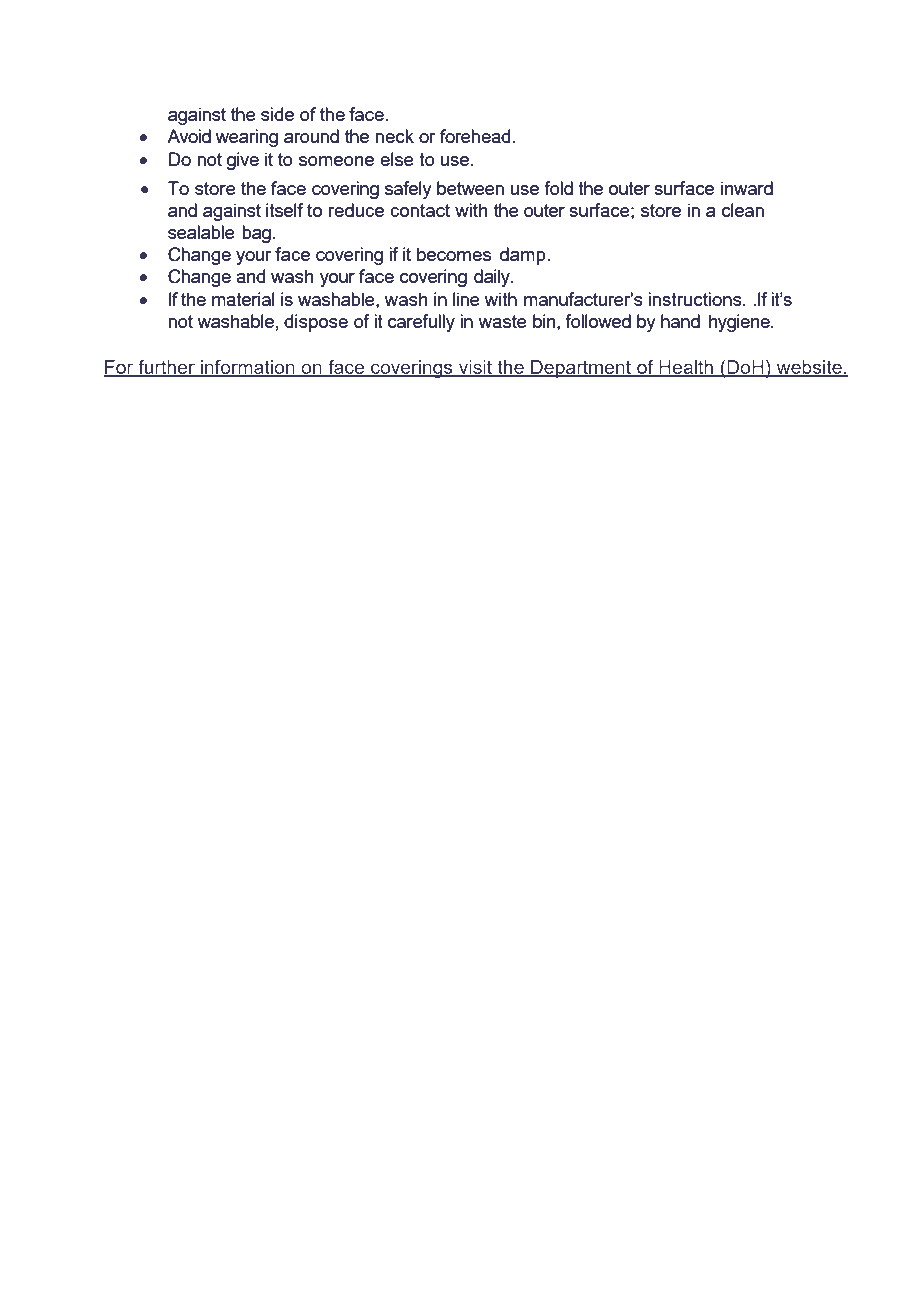 This screenshot has height=1308, width=924. I want to click on instructions, so click(696, 299).
